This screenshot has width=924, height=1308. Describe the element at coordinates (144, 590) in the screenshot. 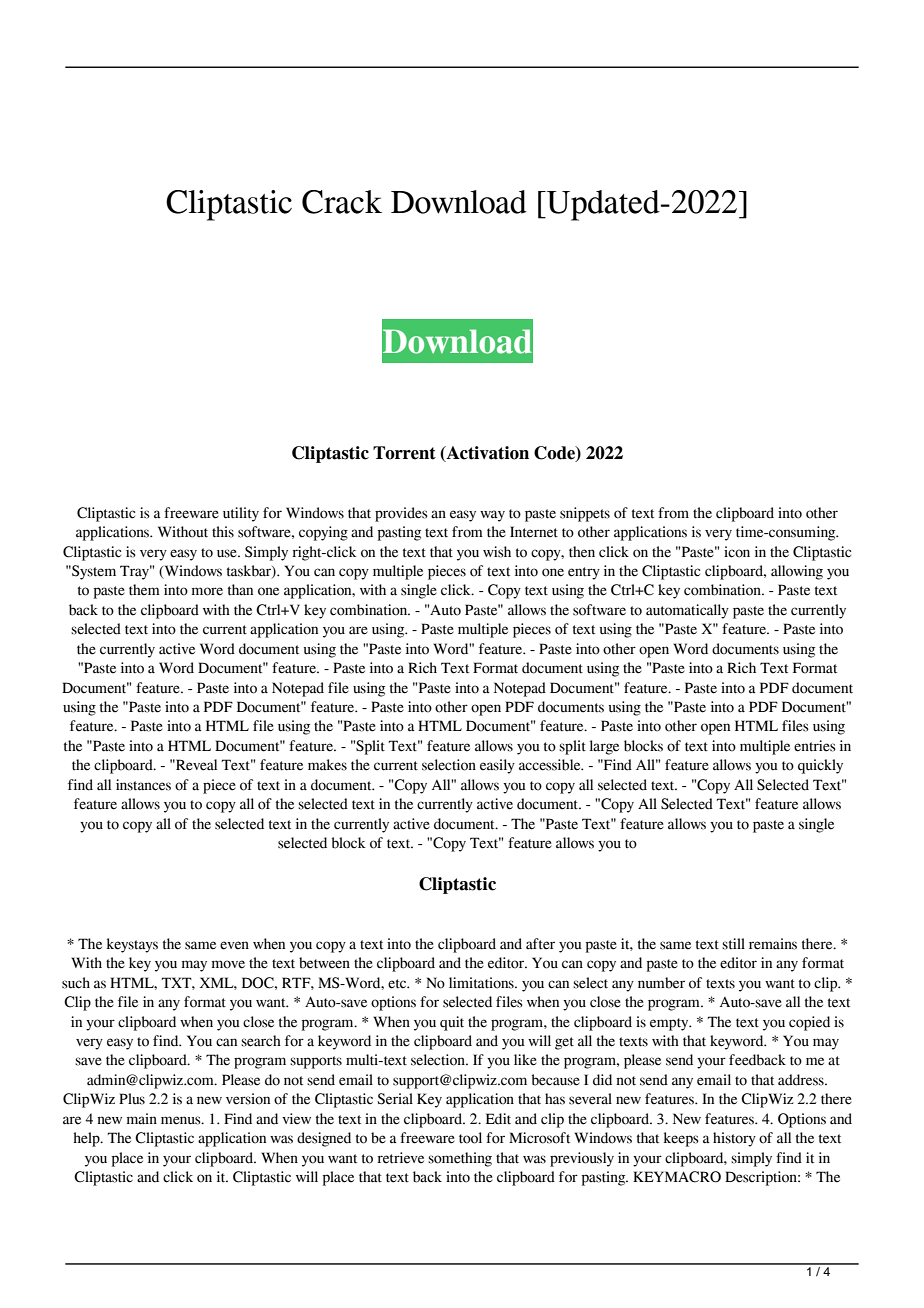

I see `them` at that location.
